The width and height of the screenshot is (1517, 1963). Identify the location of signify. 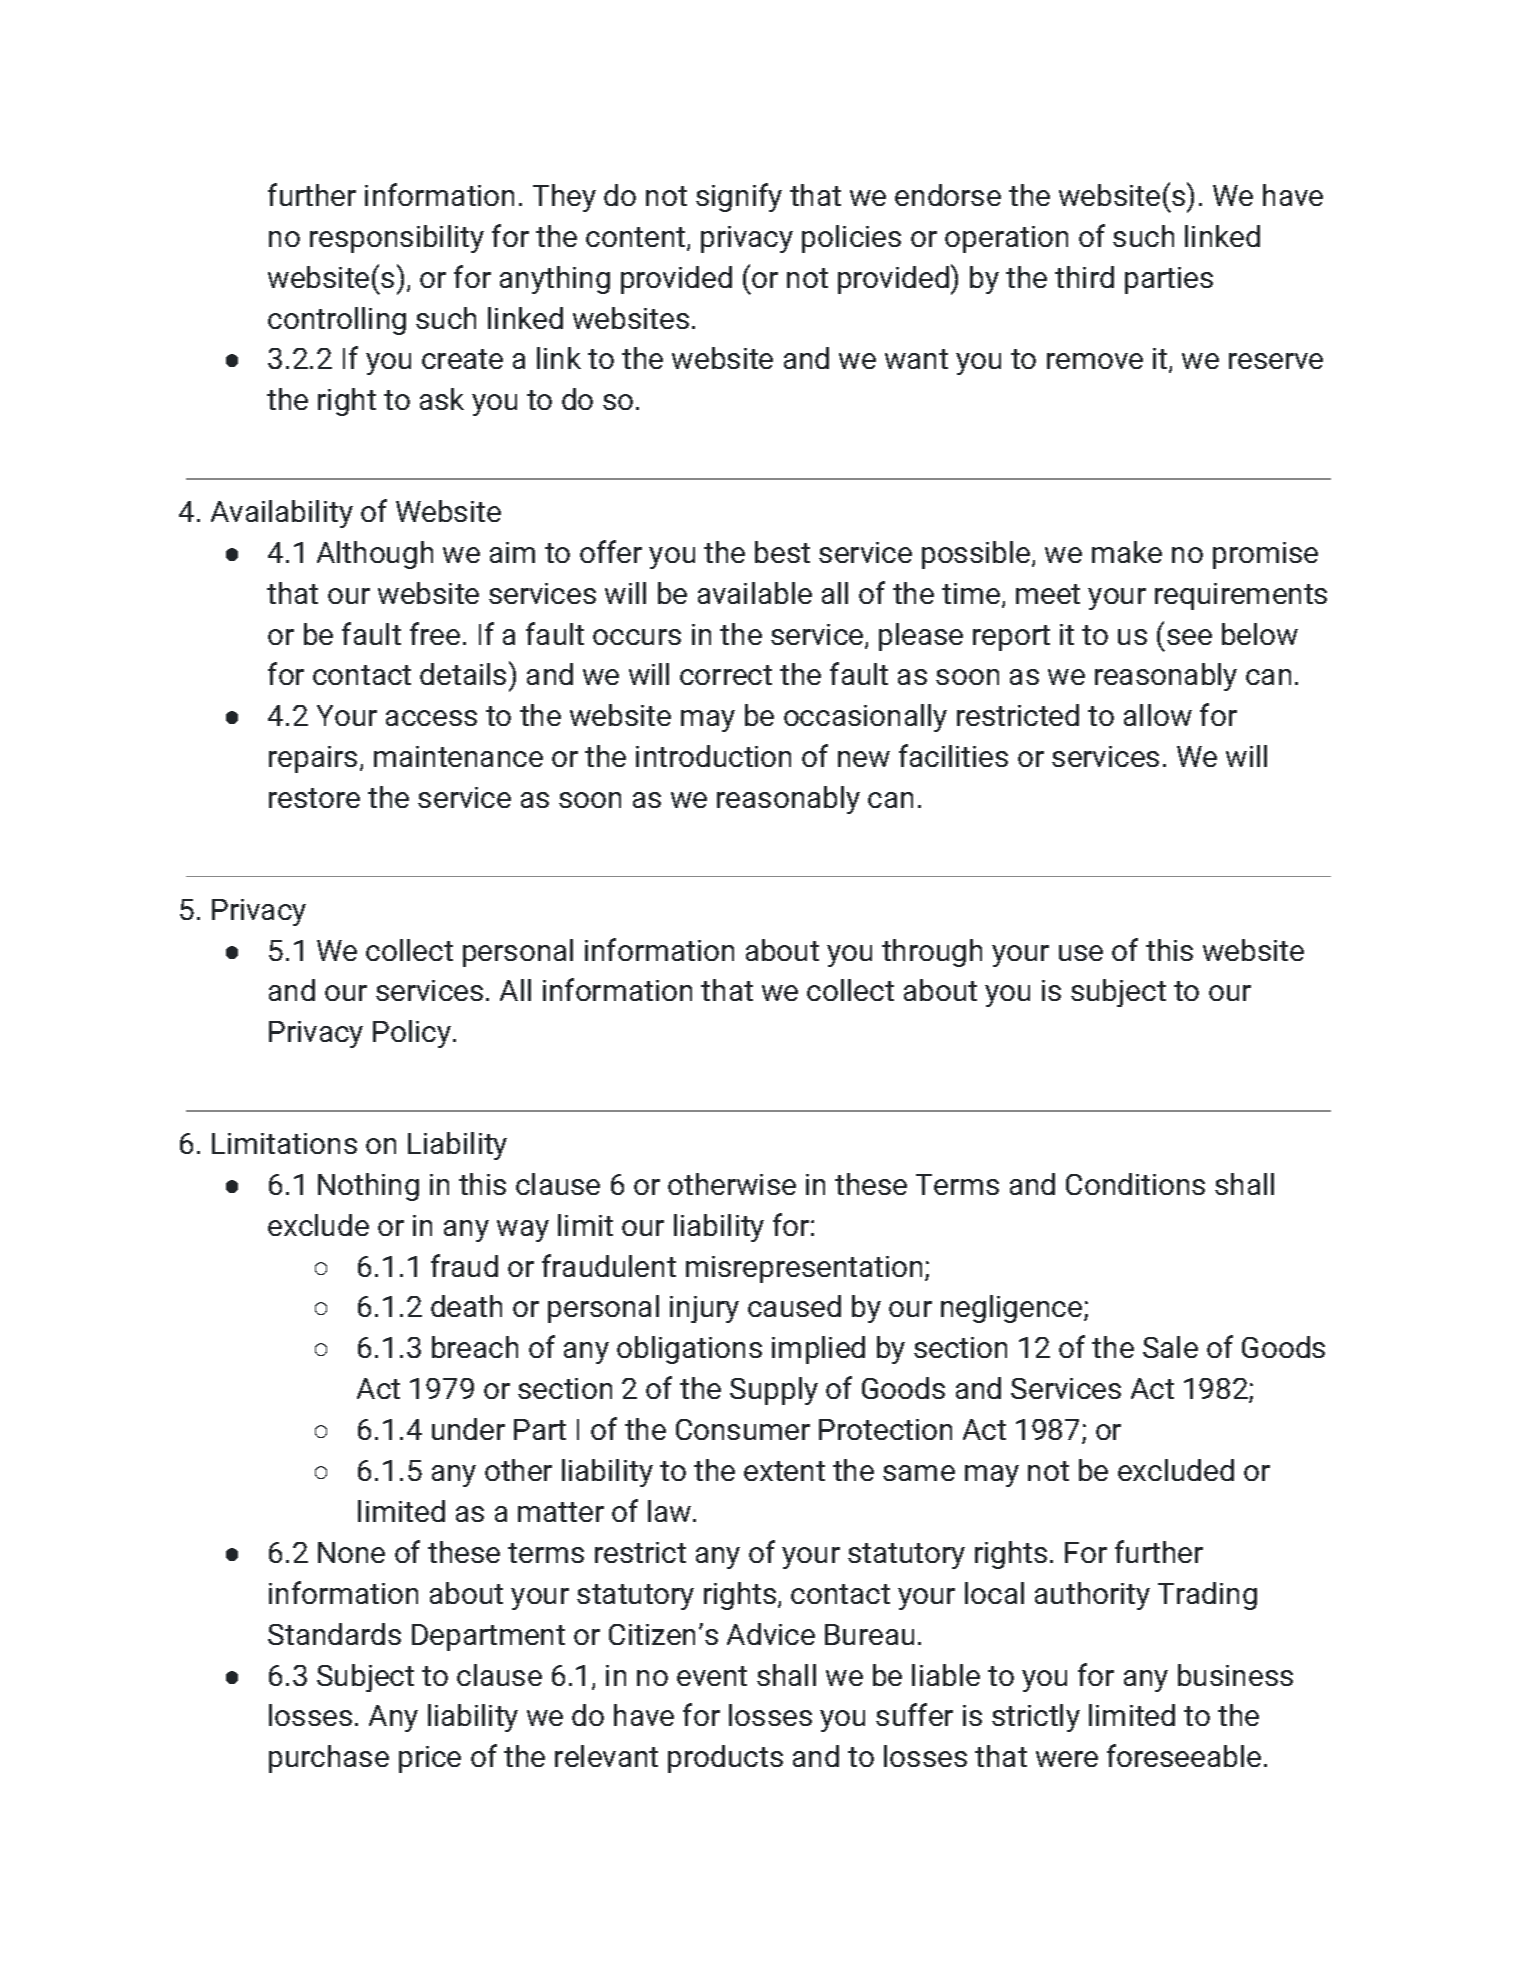
(739, 197).
